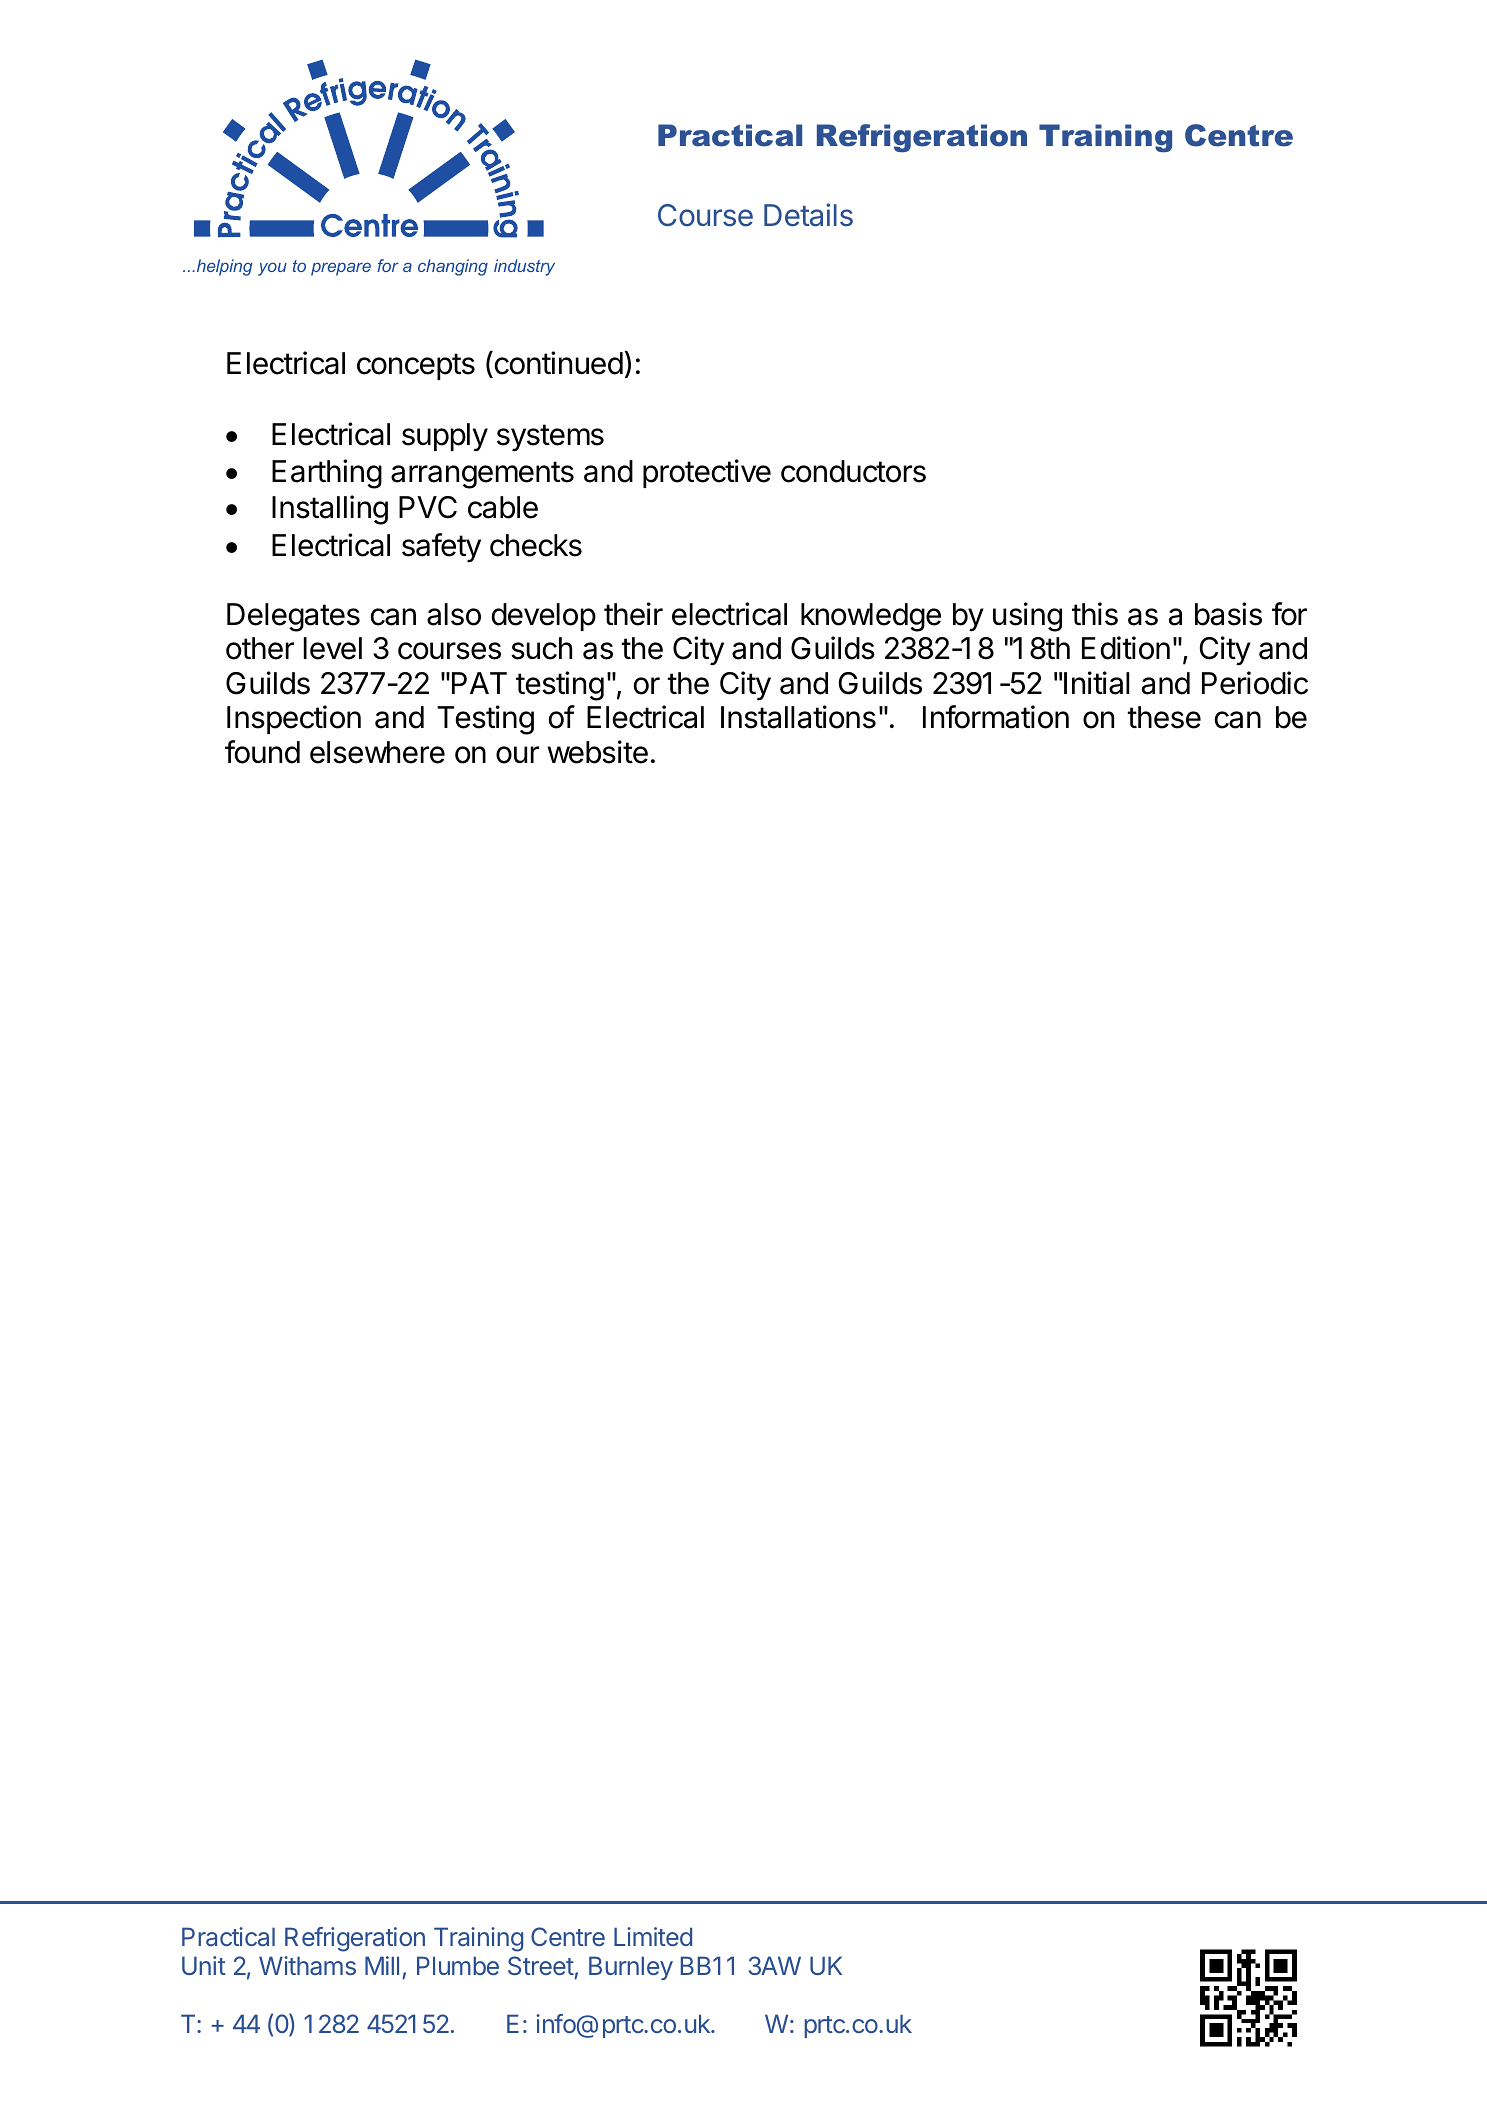 This screenshot has height=2104, width=1487. What do you see at coordinates (853, 471) in the screenshot?
I see `conductors` at bounding box center [853, 471].
